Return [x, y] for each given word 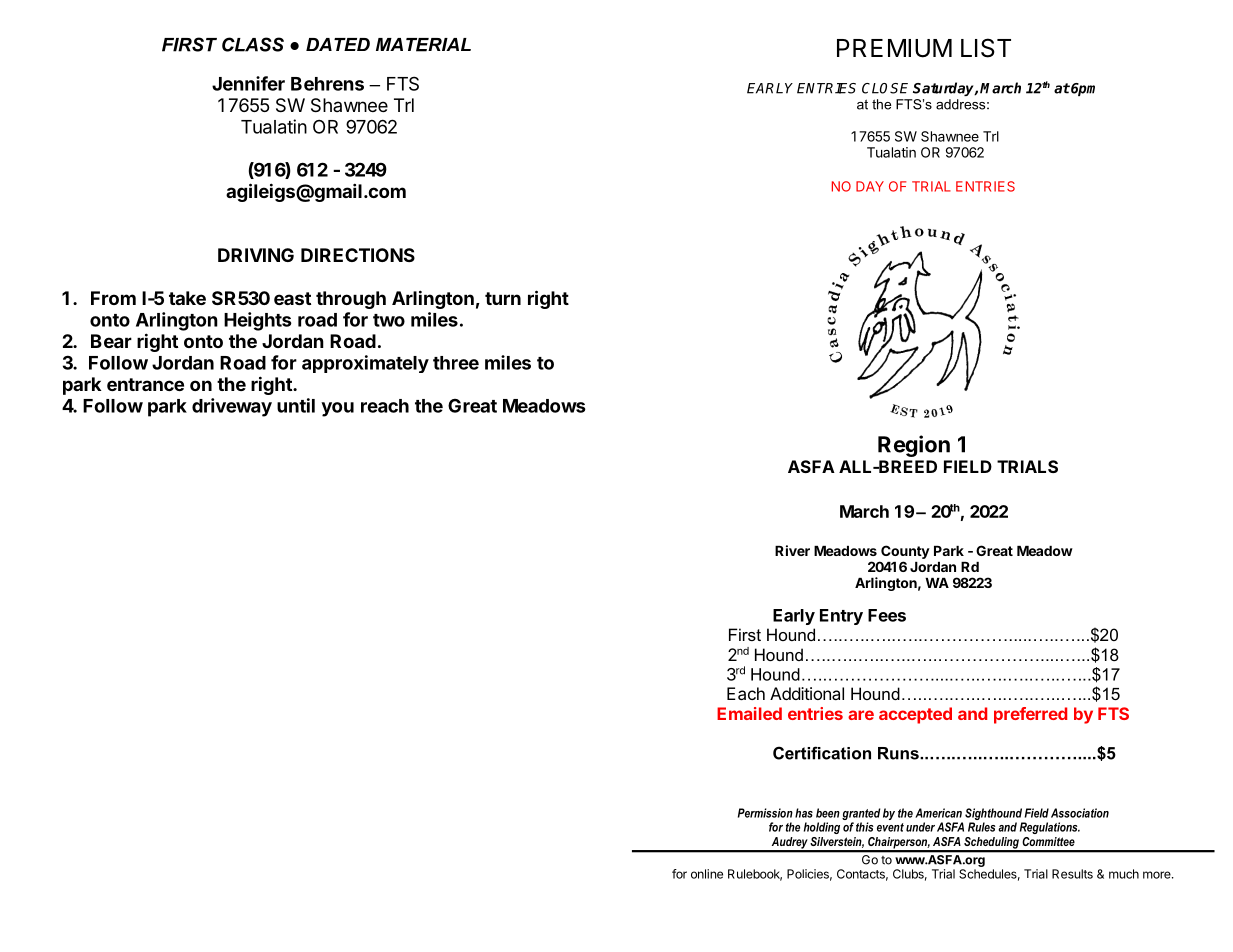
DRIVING [256, 255]
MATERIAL [423, 45]
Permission [765, 813]
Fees [887, 615]
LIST [986, 48]
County [905, 552]
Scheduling [991, 844]
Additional [807, 693]
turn [503, 298]
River [792, 550]
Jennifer [248, 83]
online [707, 874]
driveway [232, 407]
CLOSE [885, 88]
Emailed [749, 713]
